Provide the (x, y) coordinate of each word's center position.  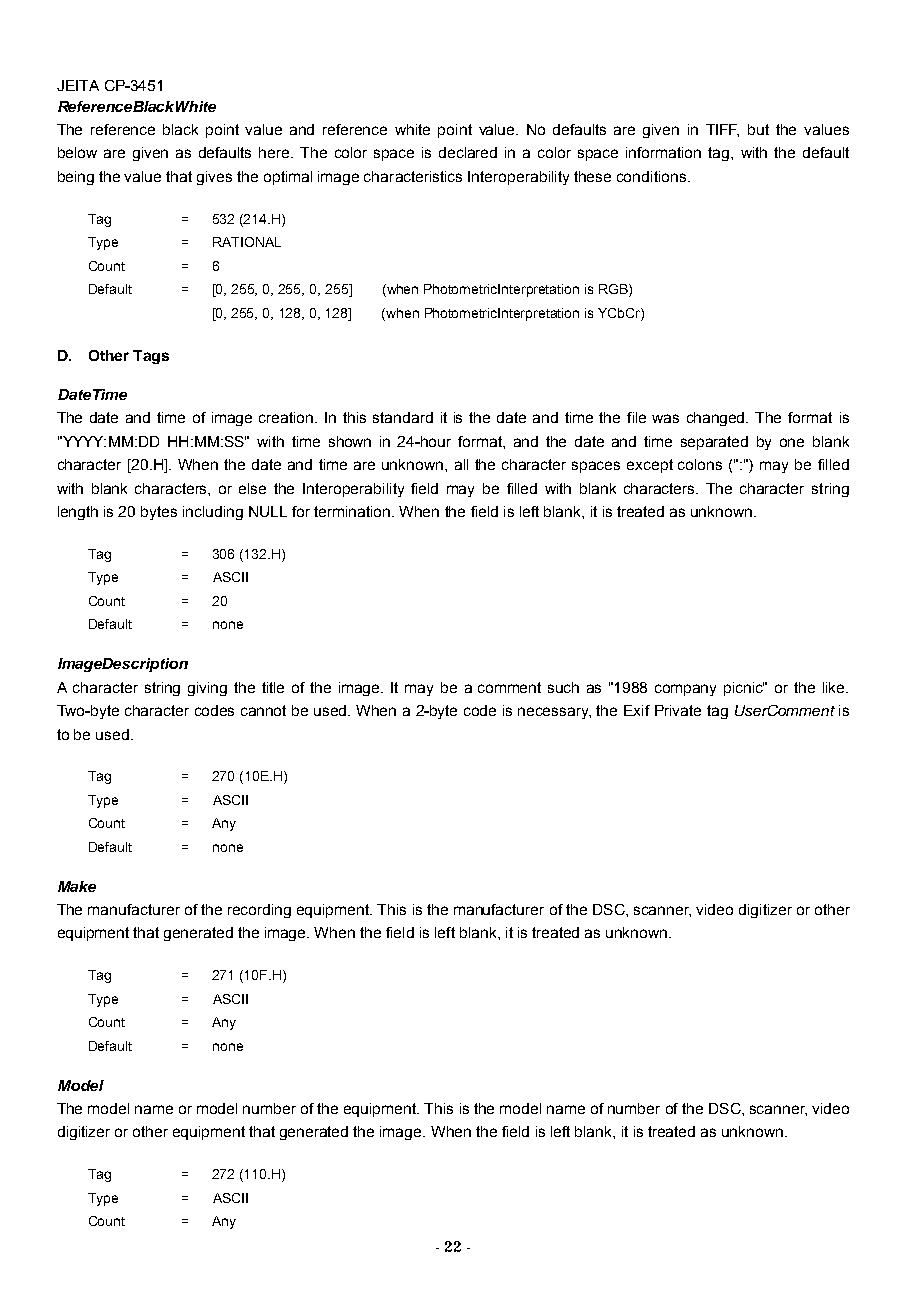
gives (214, 178)
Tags (151, 357)
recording (259, 911)
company (685, 690)
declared (468, 152)
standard (403, 417)
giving (207, 689)
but (758, 129)
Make (77, 886)
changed (717, 419)
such (563, 687)
